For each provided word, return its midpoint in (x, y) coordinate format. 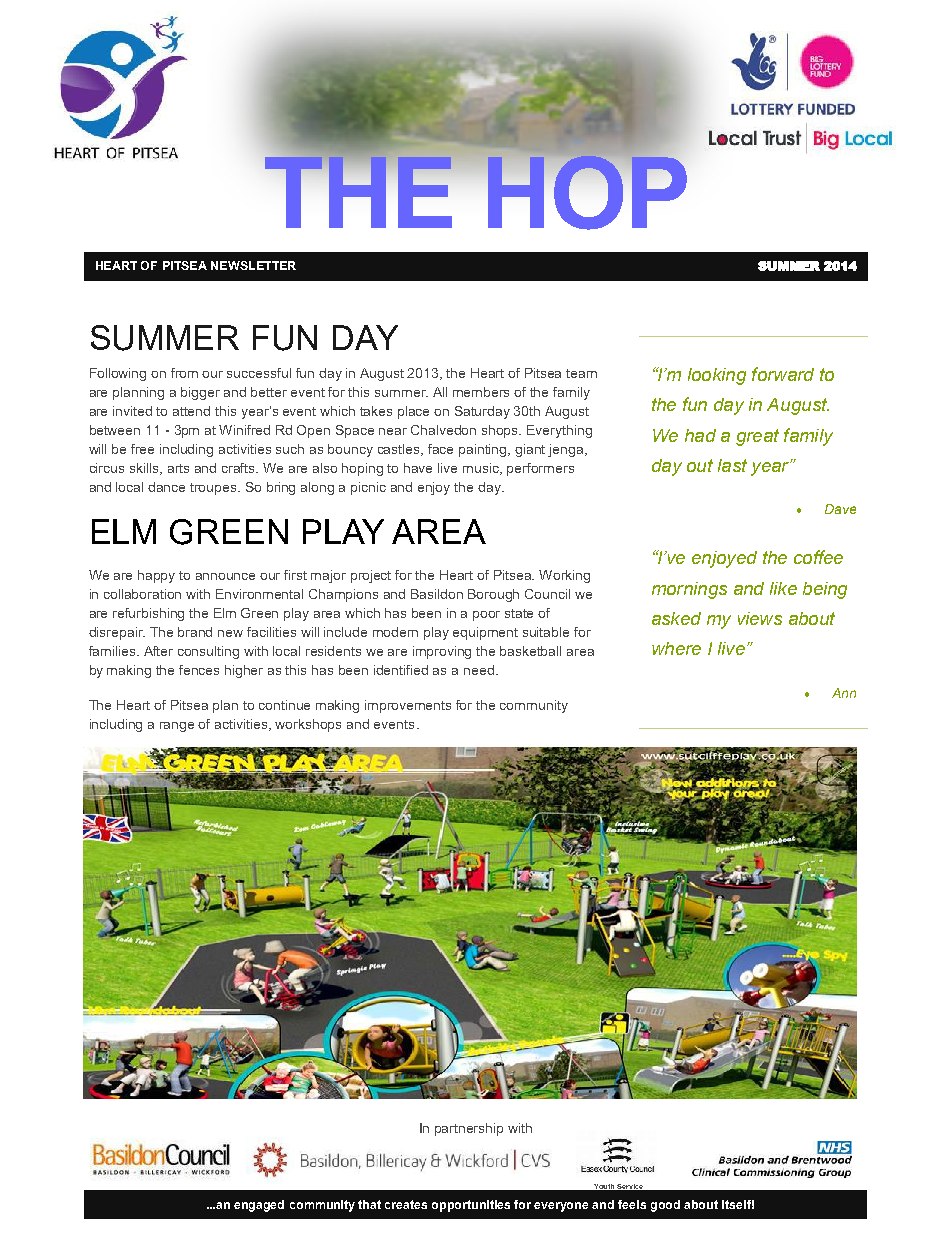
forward (783, 374)
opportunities (471, 1206)
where (676, 648)
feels (632, 1204)
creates (406, 1204)
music (482, 469)
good (665, 1206)
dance (166, 487)
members (481, 392)
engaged (259, 1206)
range (177, 727)
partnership (469, 1129)
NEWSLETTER (253, 265)
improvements (408, 706)
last (732, 465)
